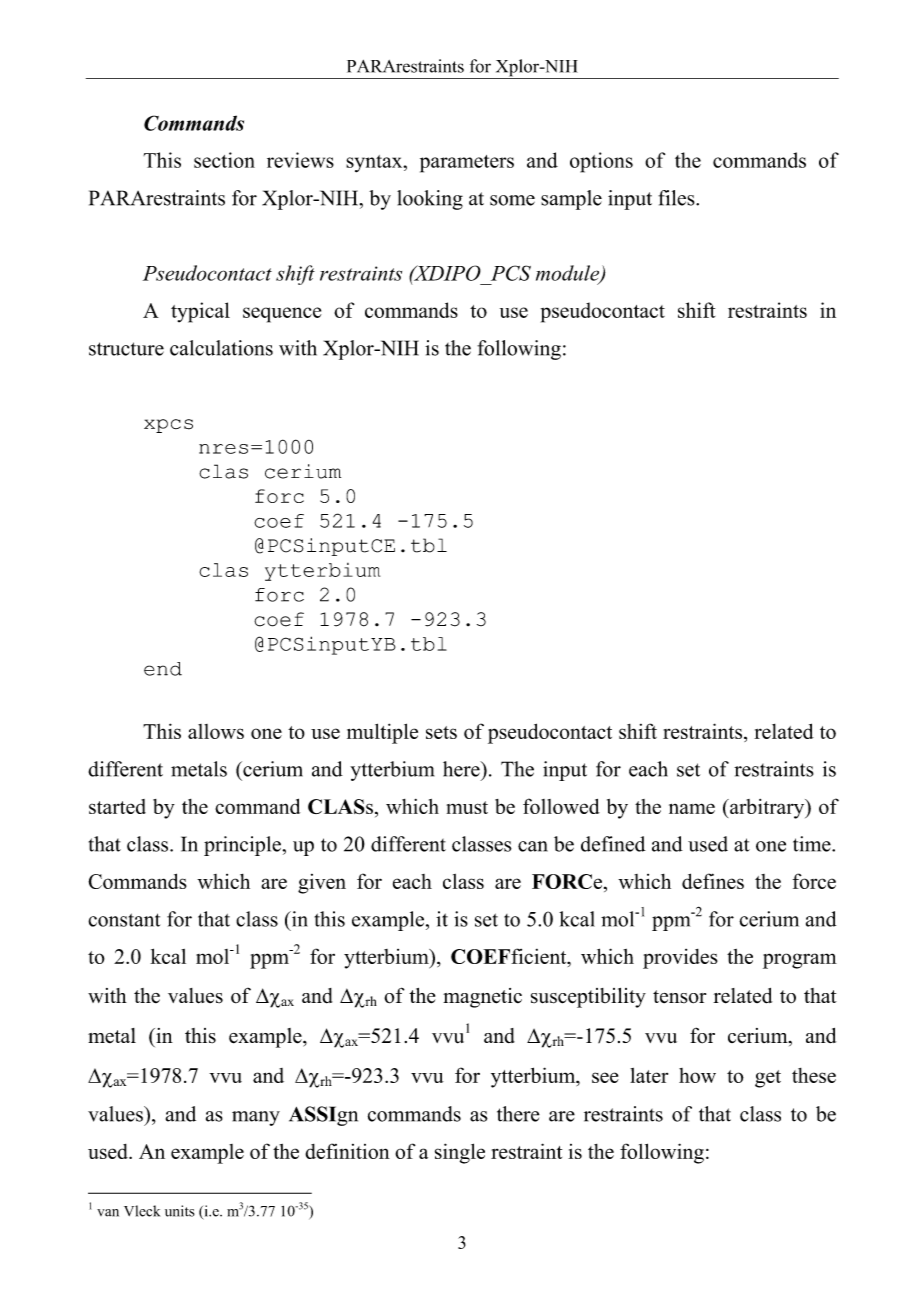 This screenshot has height=1308, width=924. I want to click on magnetic, so click(482, 998).
